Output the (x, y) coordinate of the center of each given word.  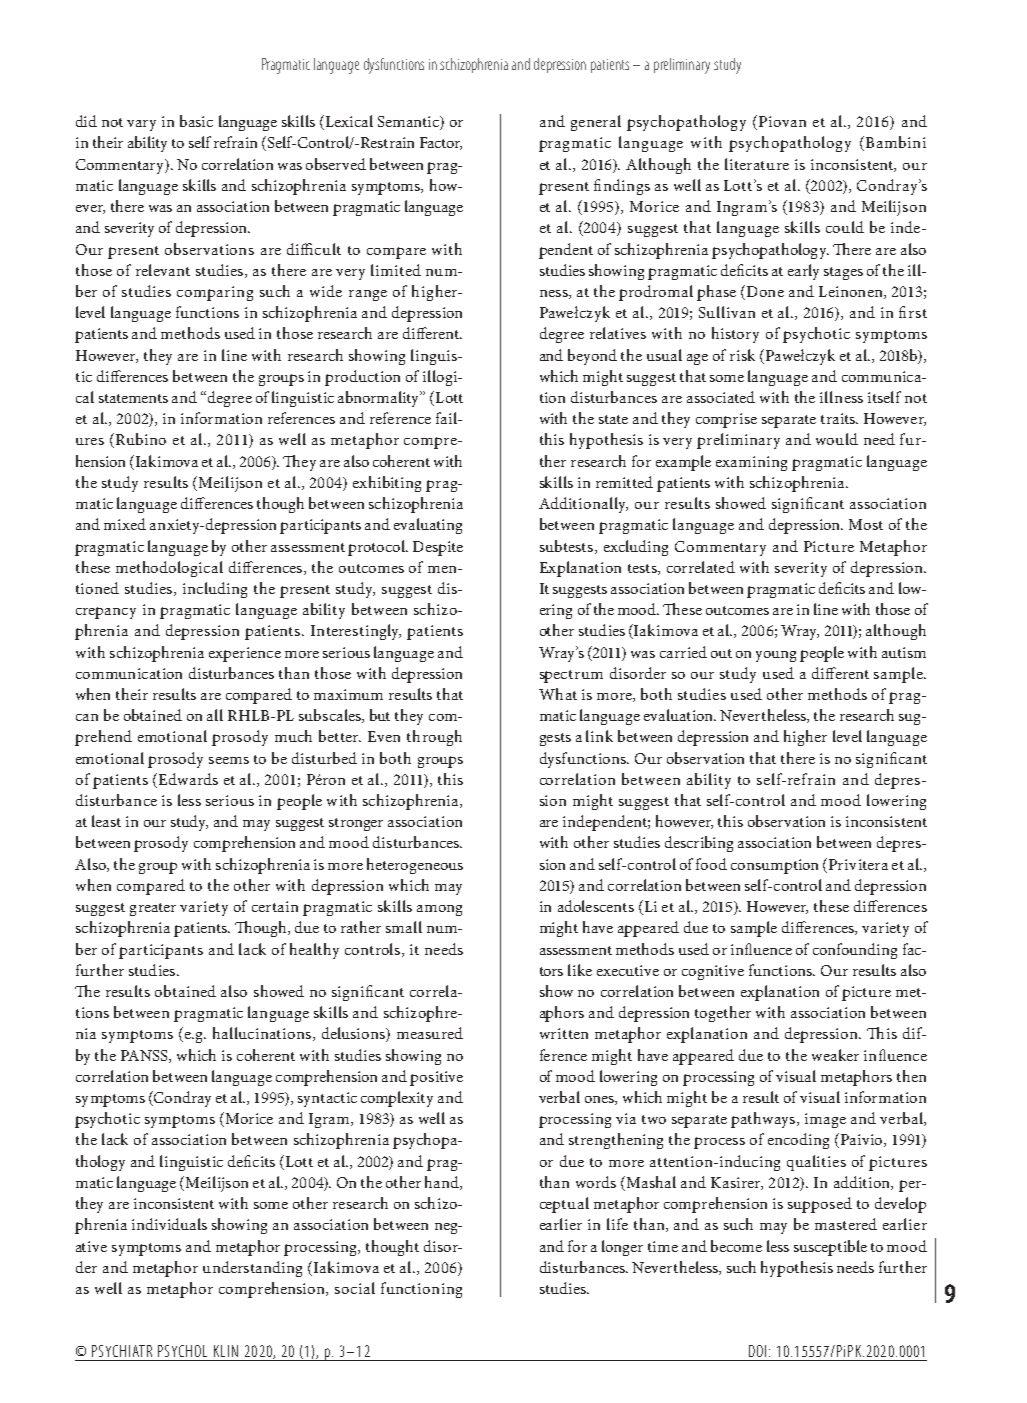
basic (196, 121)
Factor (441, 143)
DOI (757, 1351)
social (355, 1288)
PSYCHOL (182, 1351)
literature (757, 164)
